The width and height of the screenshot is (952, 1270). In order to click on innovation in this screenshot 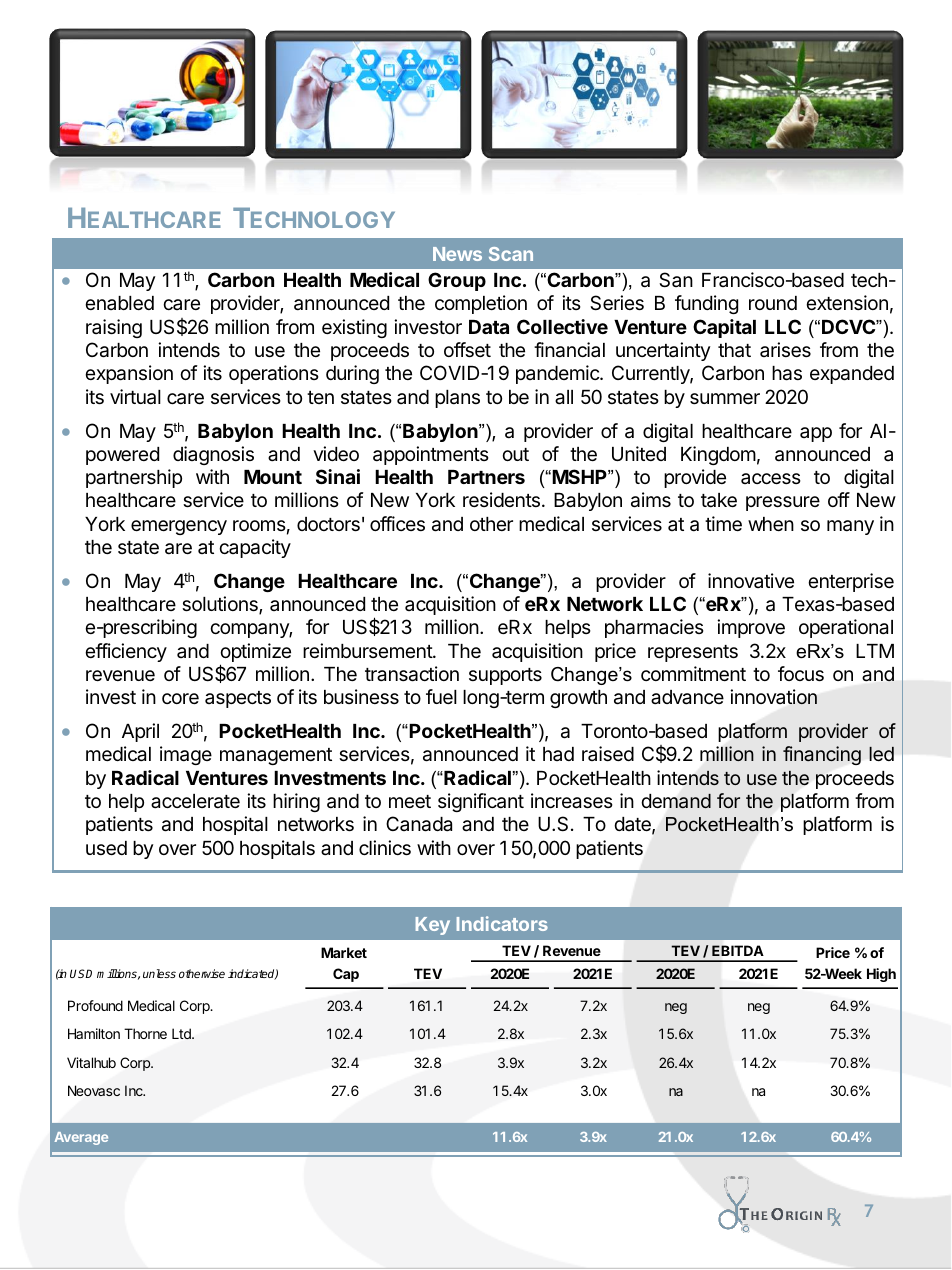, I will do `click(773, 697)`.
